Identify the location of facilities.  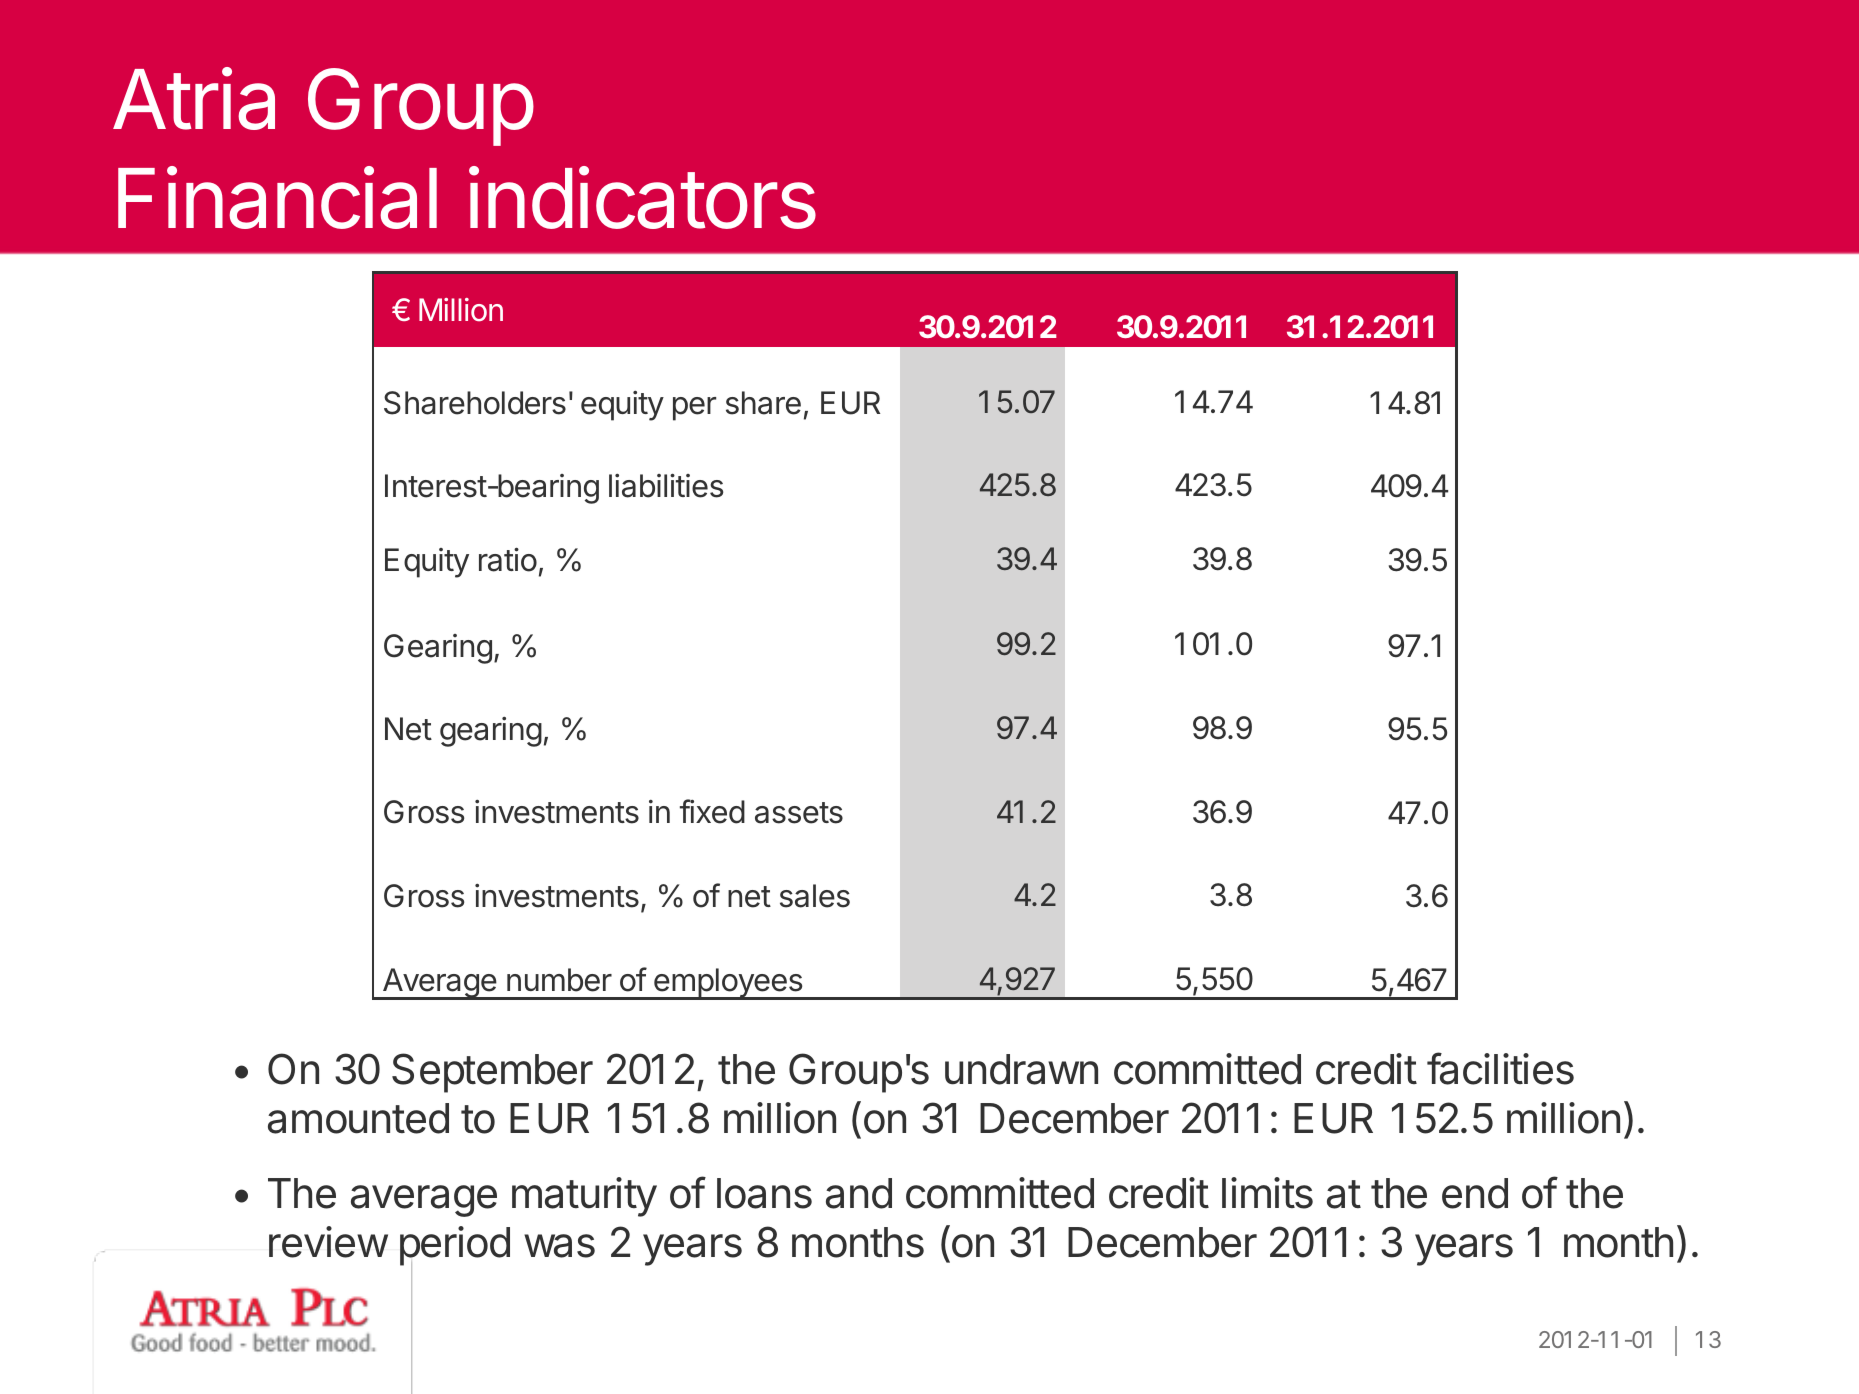
(1500, 1068).
